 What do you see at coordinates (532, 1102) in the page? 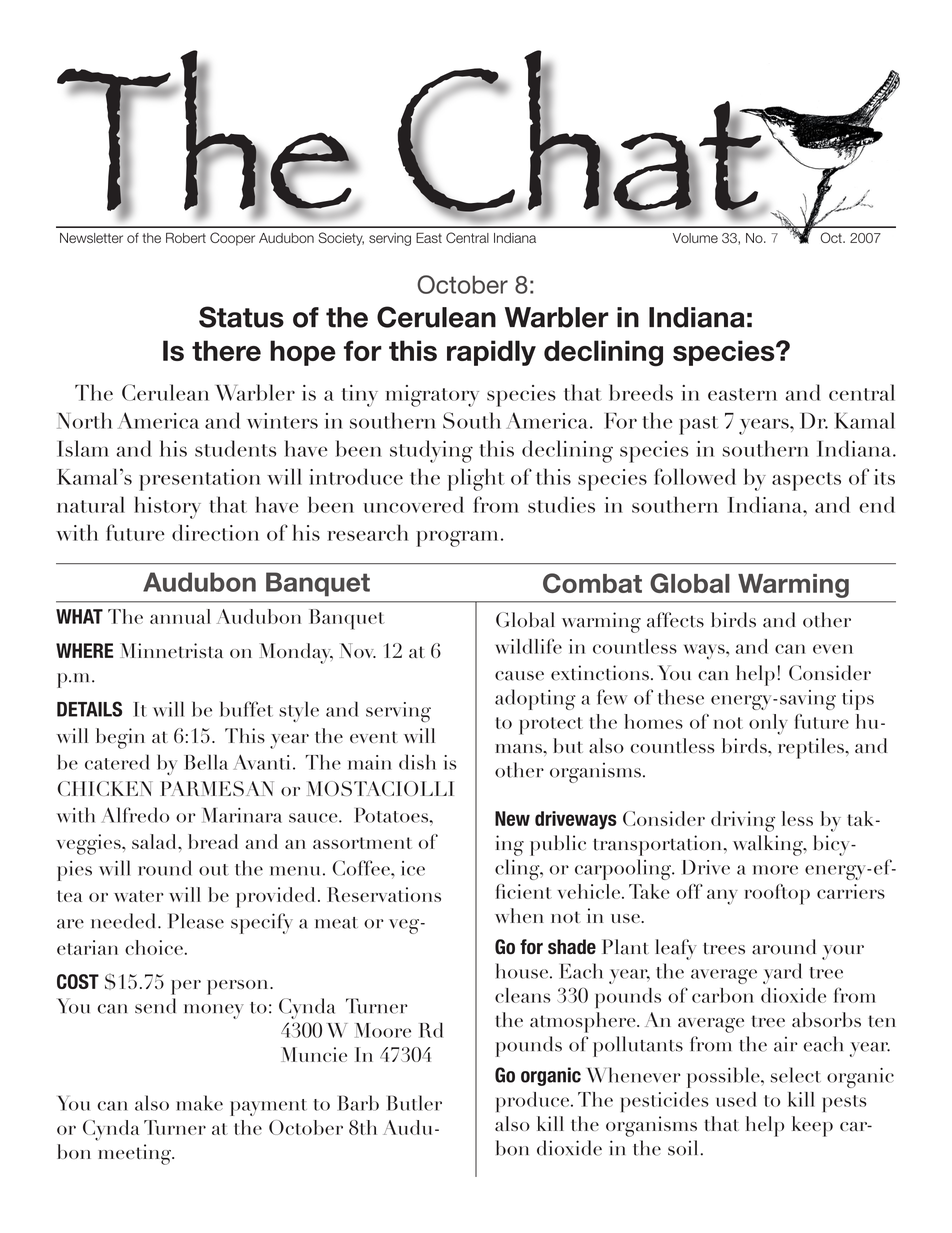
I see `produce` at bounding box center [532, 1102].
